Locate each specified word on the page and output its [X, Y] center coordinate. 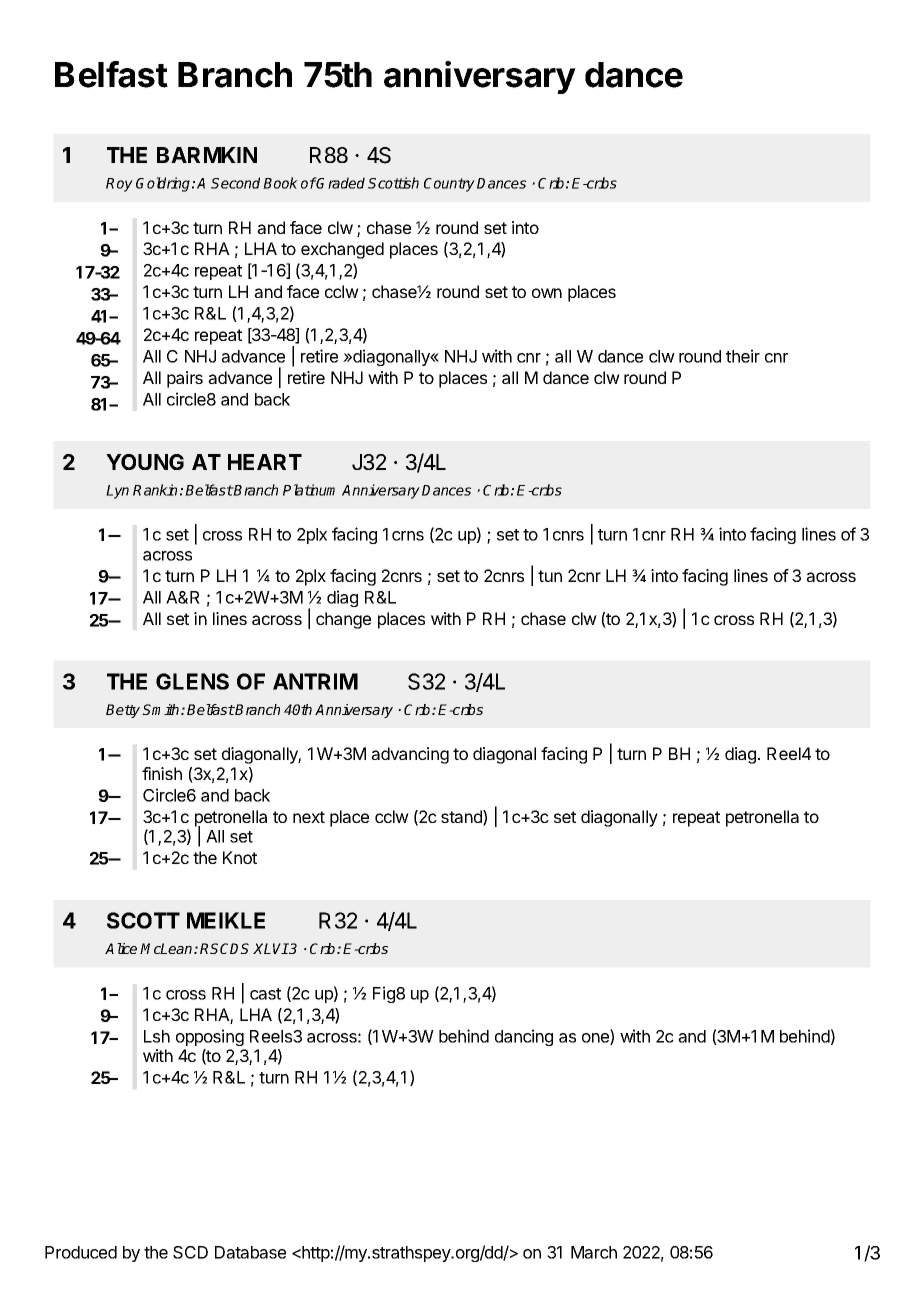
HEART [265, 462]
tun [550, 576]
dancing [524, 1037]
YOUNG [145, 462]
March [594, 1252]
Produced [81, 1252]
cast [265, 994]
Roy [119, 185]
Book [280, 183]
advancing [410, 755]
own [547, 293]
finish [162, 773]
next [309, 817]
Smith [162, 709]
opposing [210, 1037]
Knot [240, 857]
